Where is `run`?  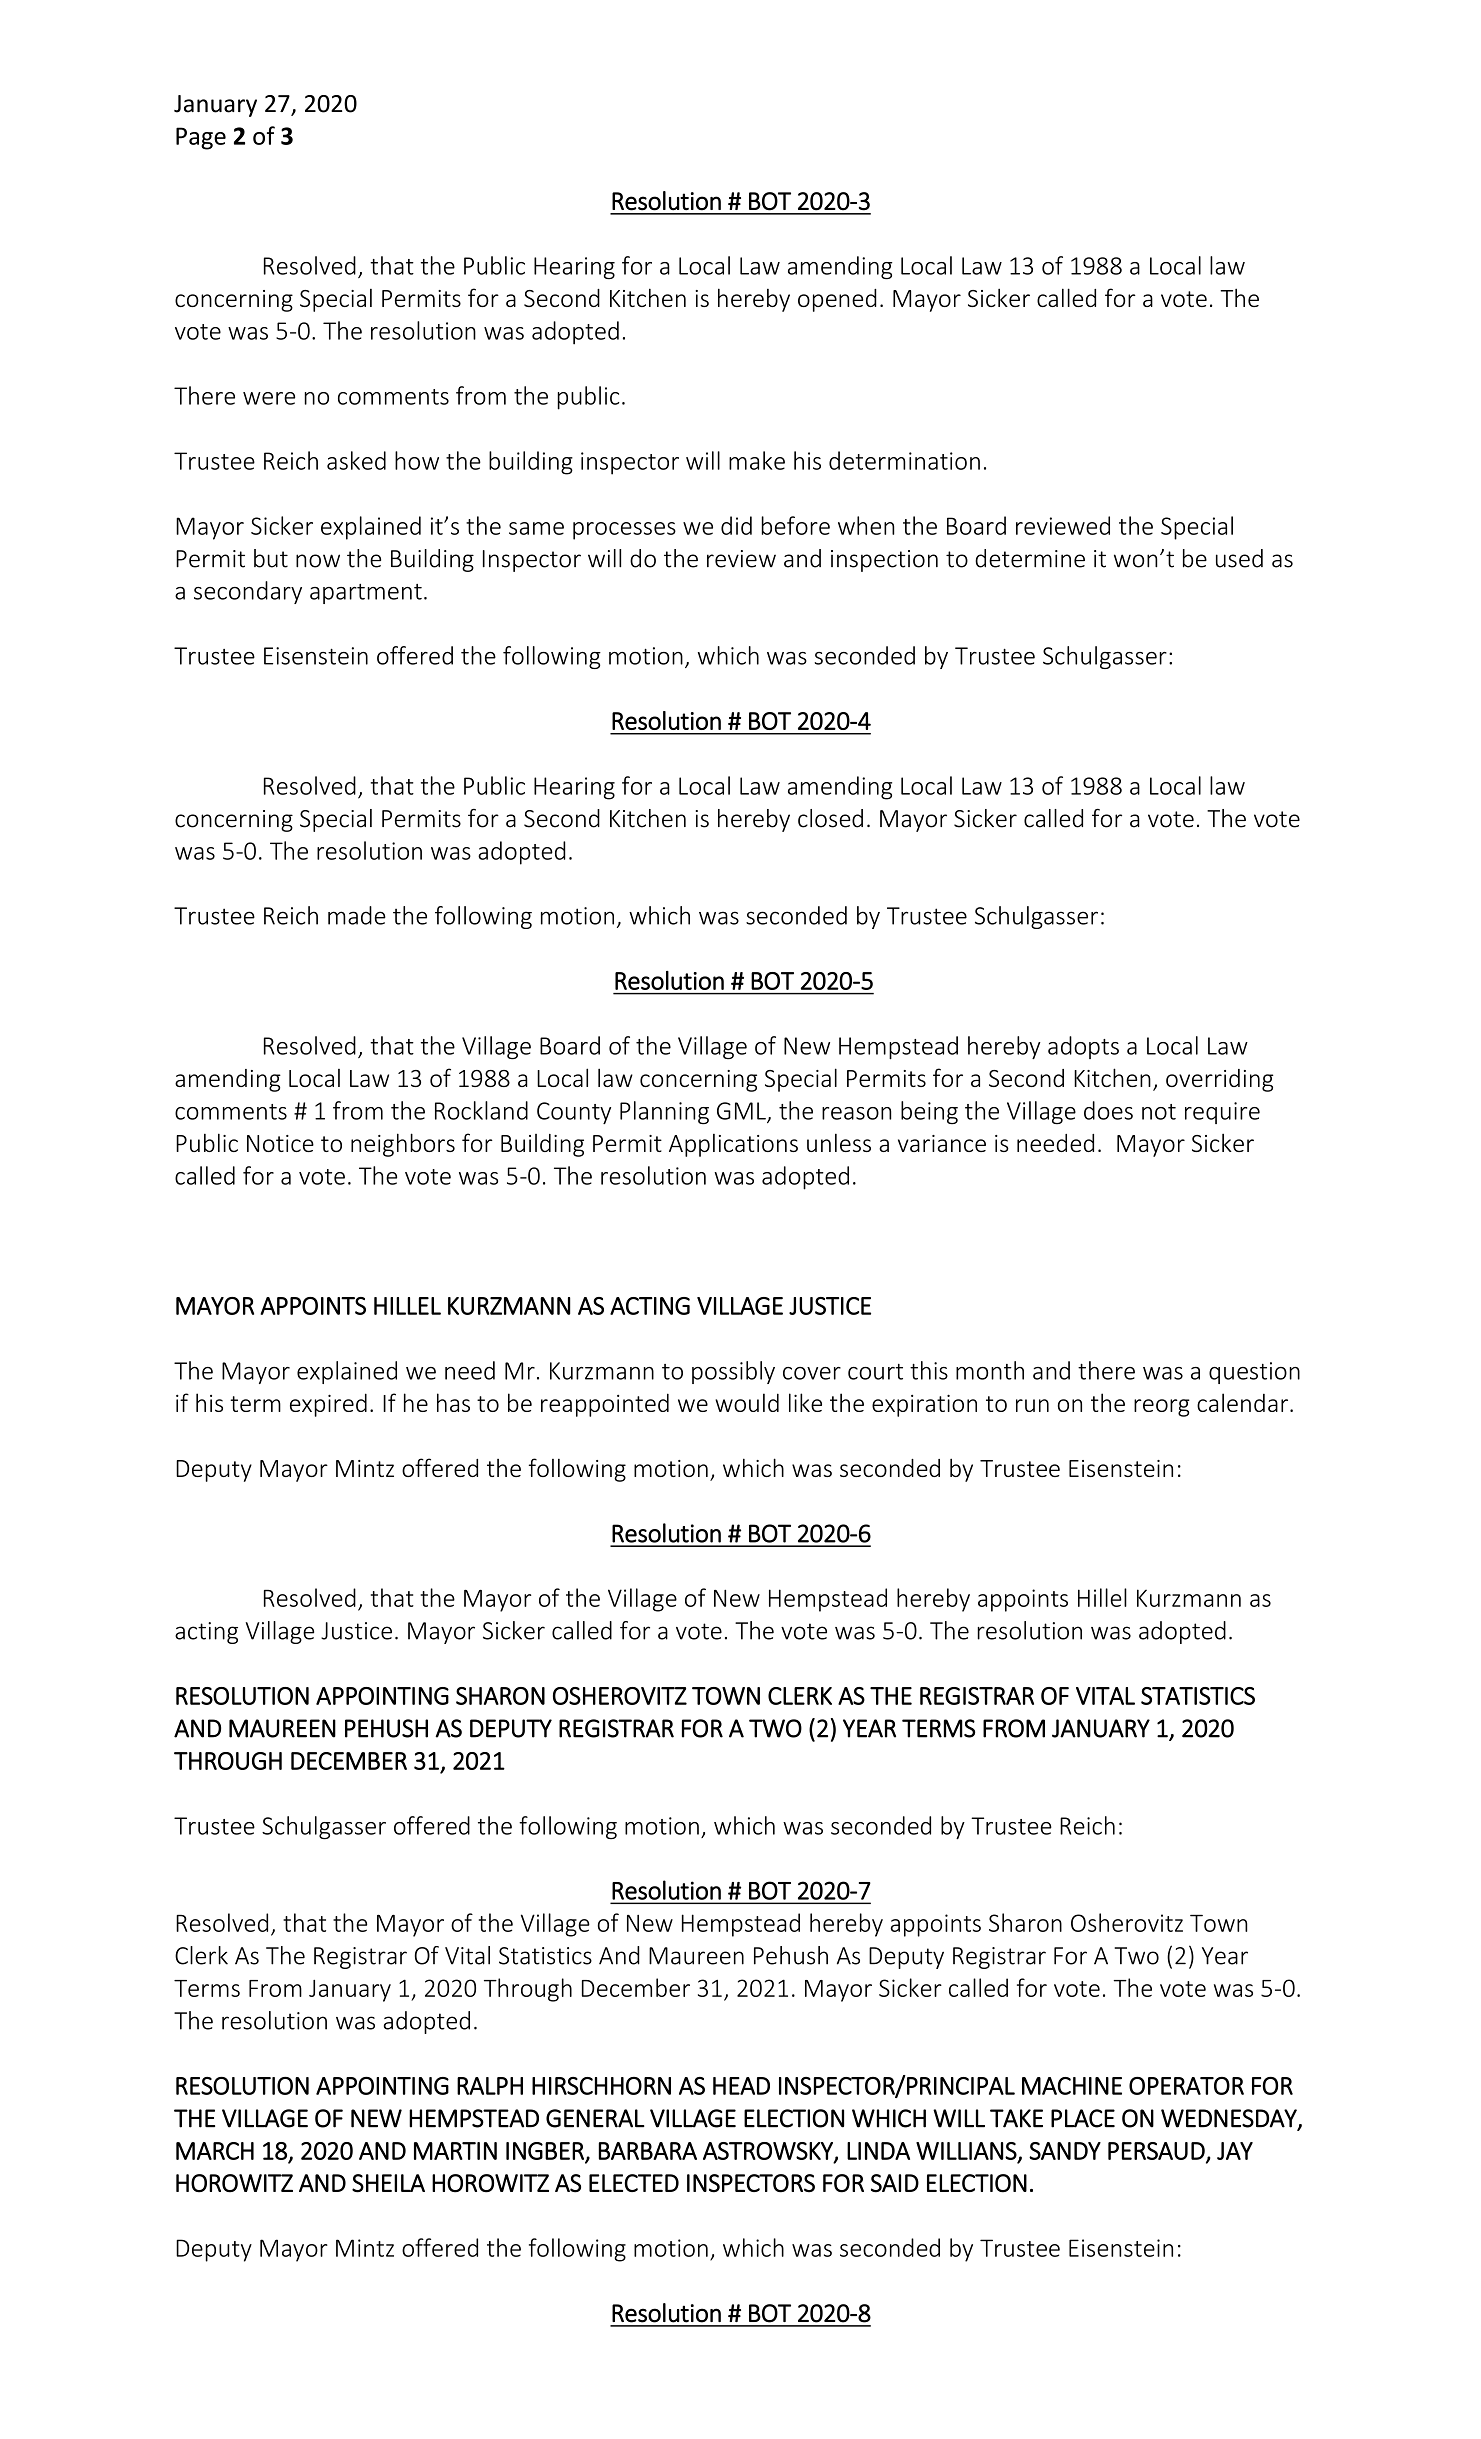 run is located at coordinates (1032, 1405).
